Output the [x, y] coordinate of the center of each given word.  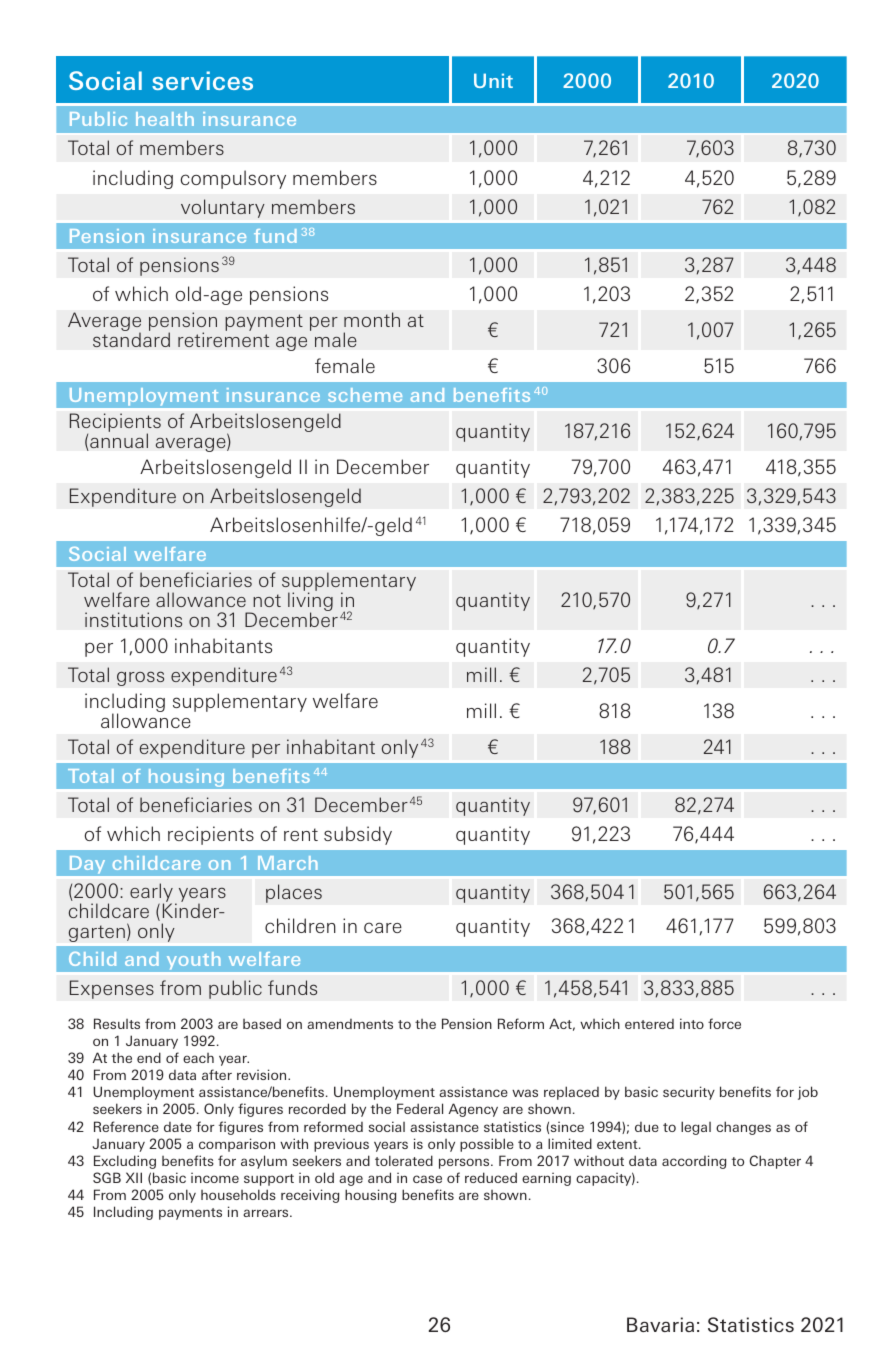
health [165, 119]
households [238, 1194]
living [310, 603]
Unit [493, 80]
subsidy [358, 835]
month [372, 319]
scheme [365, 395]
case [427, 1179]
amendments [350, 1024]
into [692, 1023]
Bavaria [660, 1324]
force [724, 1023]
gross [140, 678]
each [198, 1058]
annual [118, 441]
